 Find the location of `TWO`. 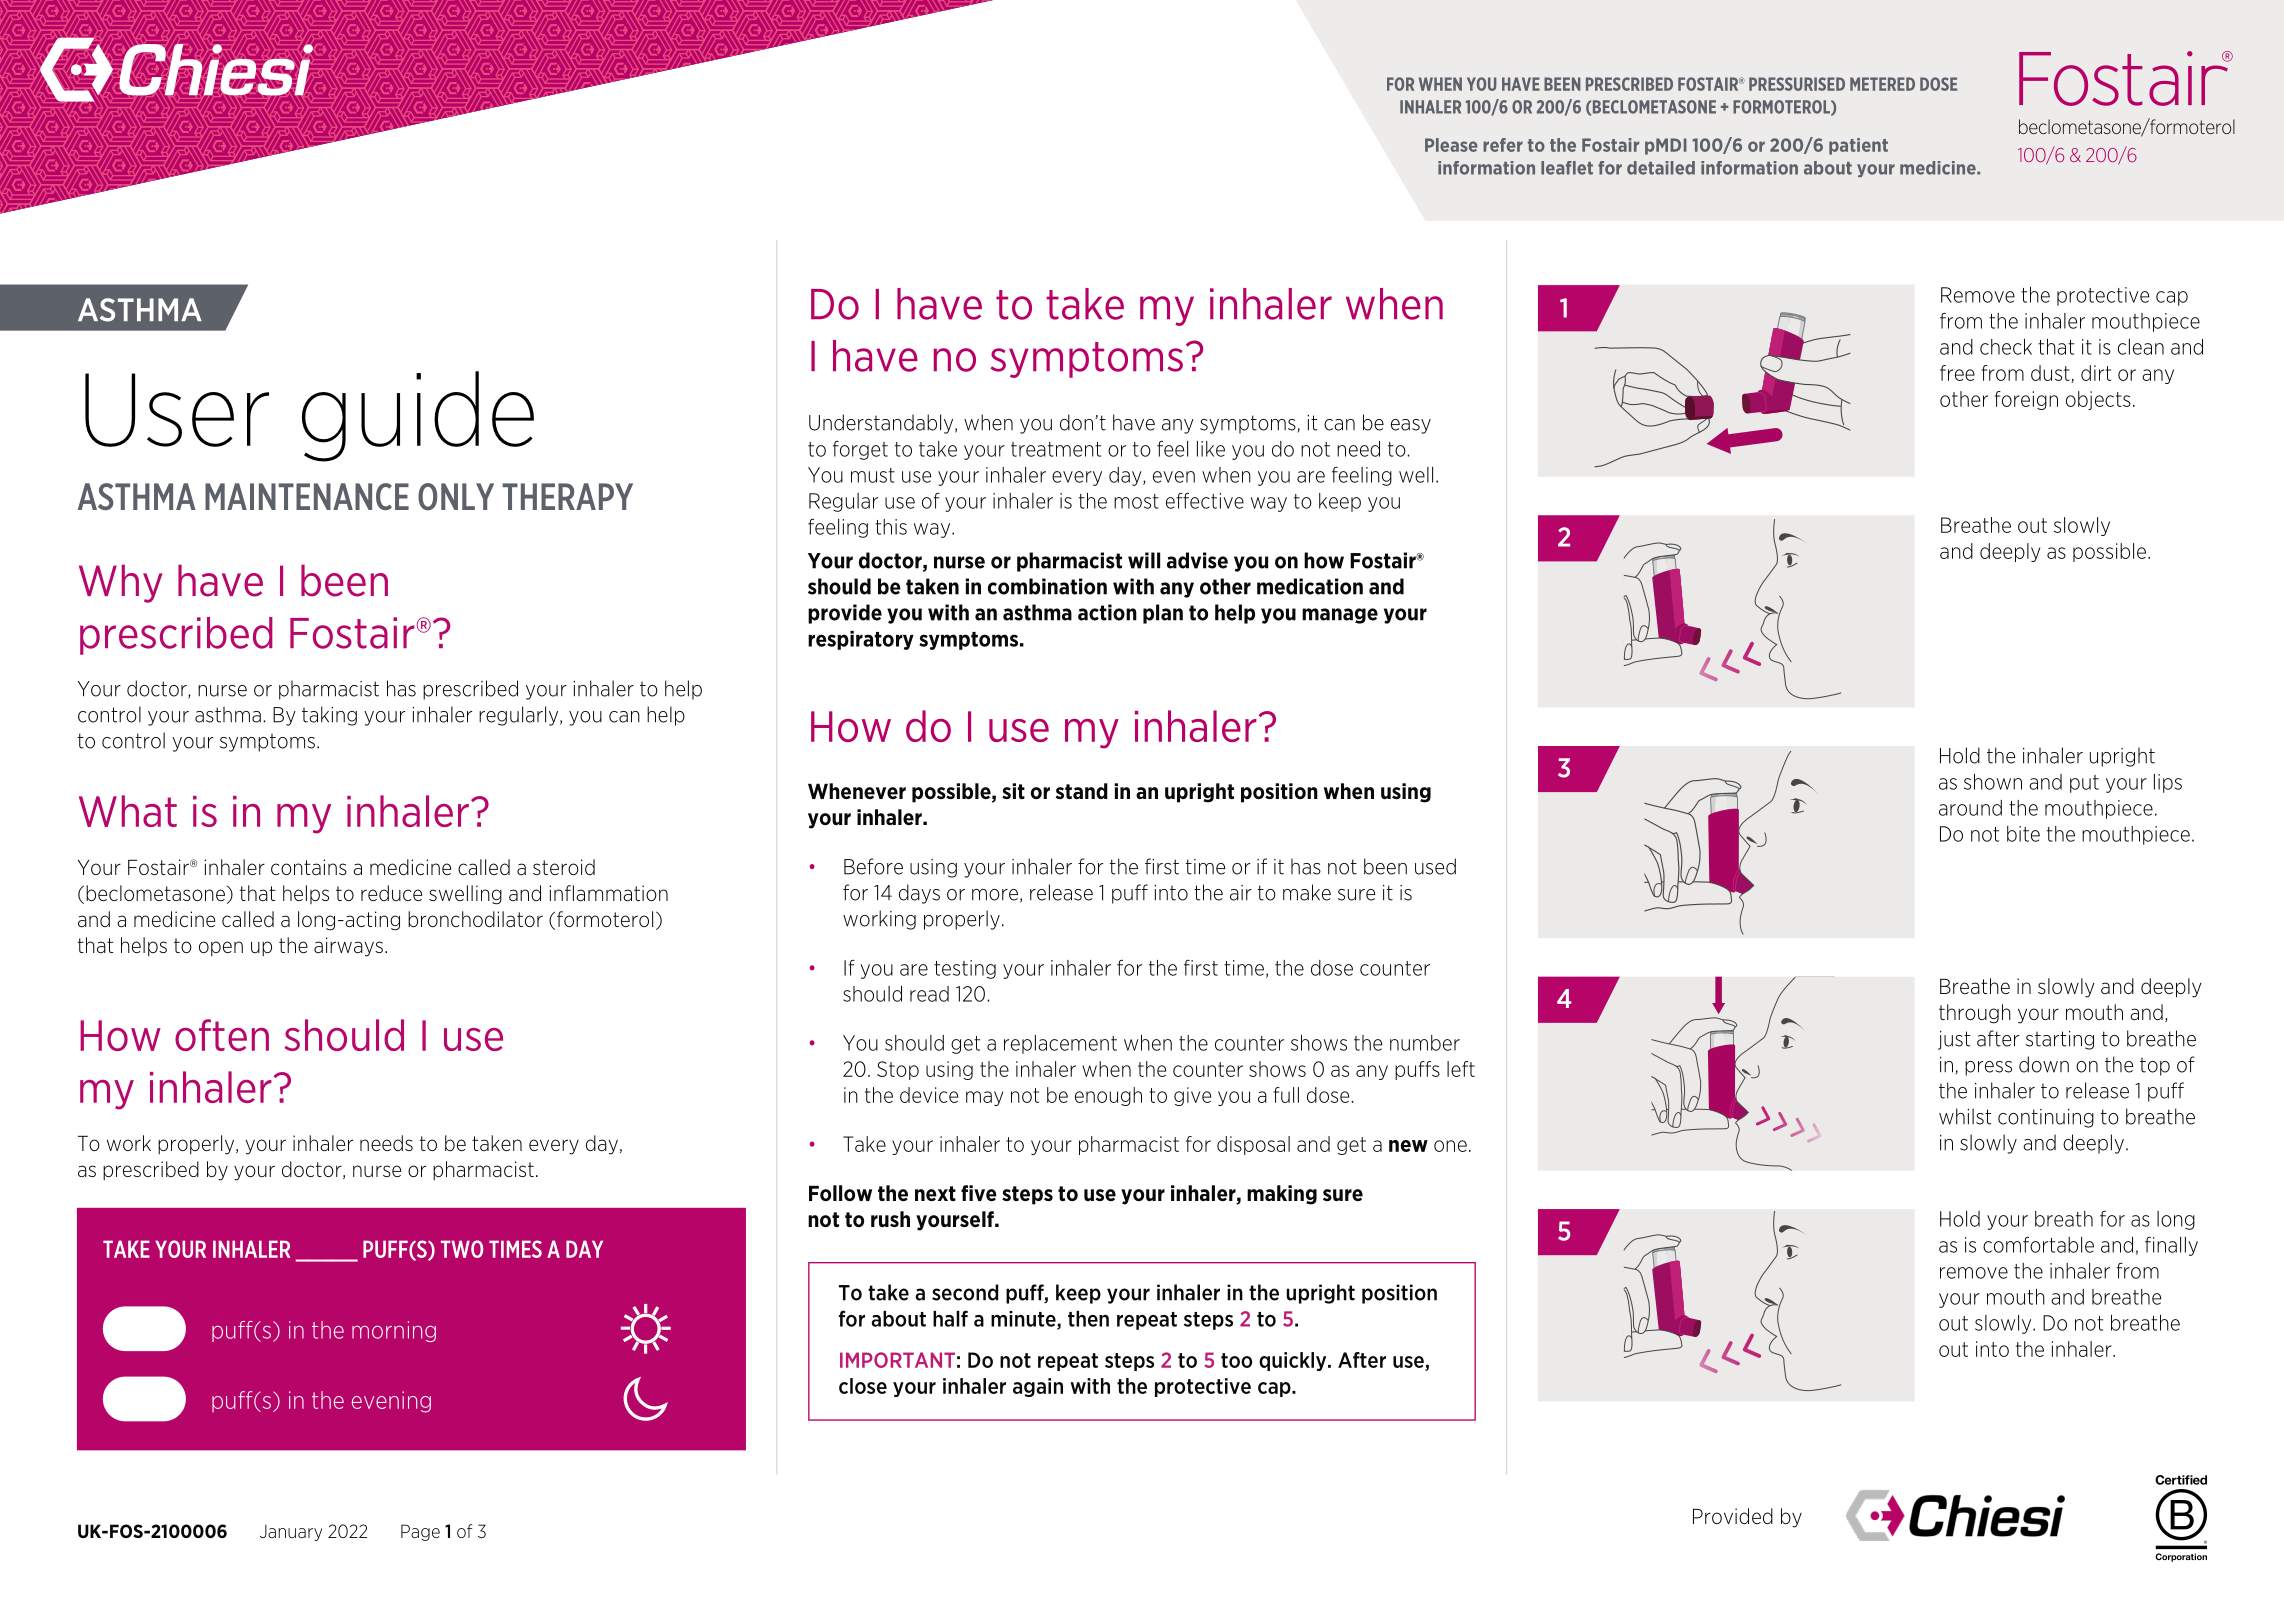

TWO is located at coordinates (462, 1249).
